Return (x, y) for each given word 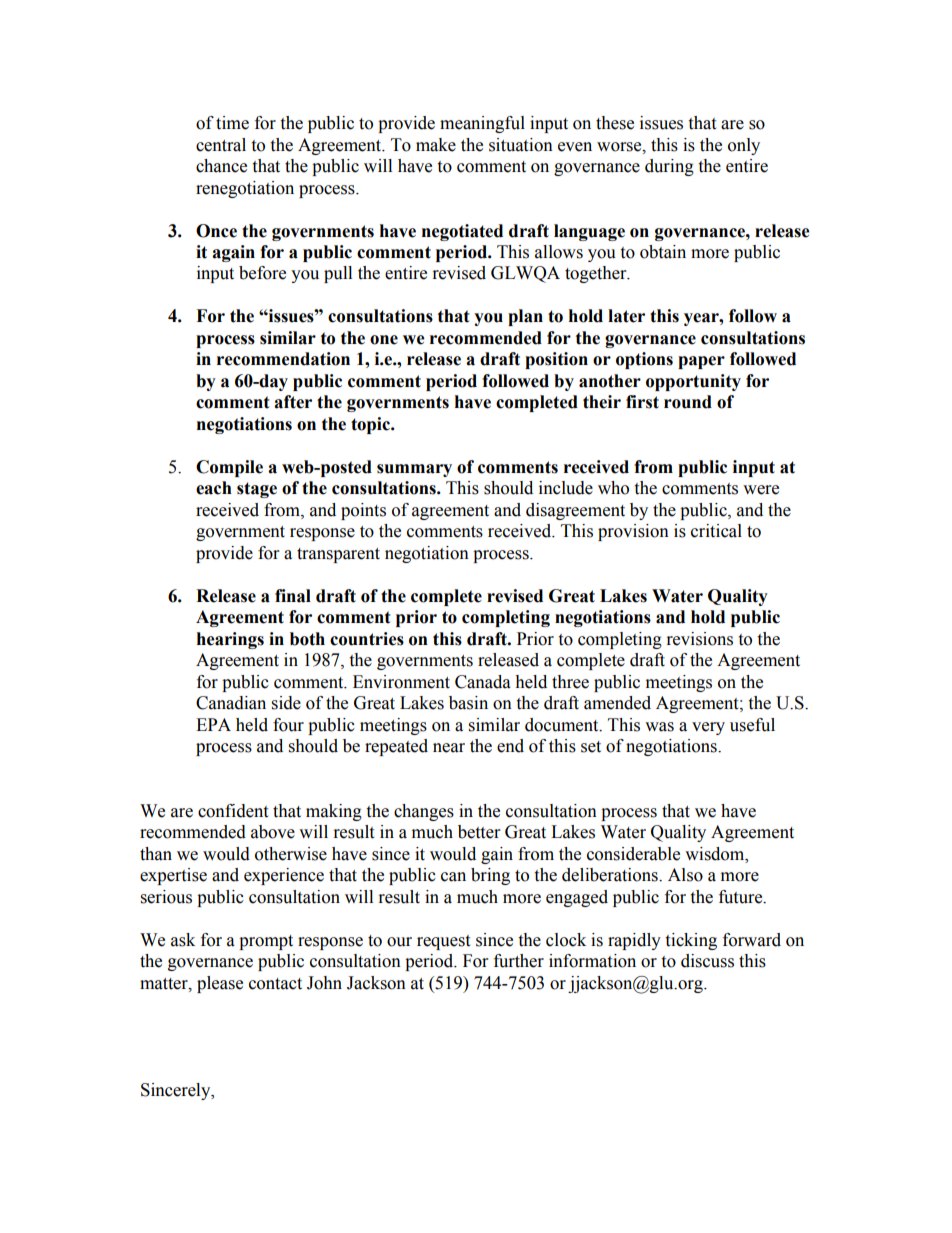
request (443, 942)
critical (716, 531)
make (436, 145)
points (363, 511)
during (669, 167)
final (293, 596)
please (220, 984)
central (221, 145)
